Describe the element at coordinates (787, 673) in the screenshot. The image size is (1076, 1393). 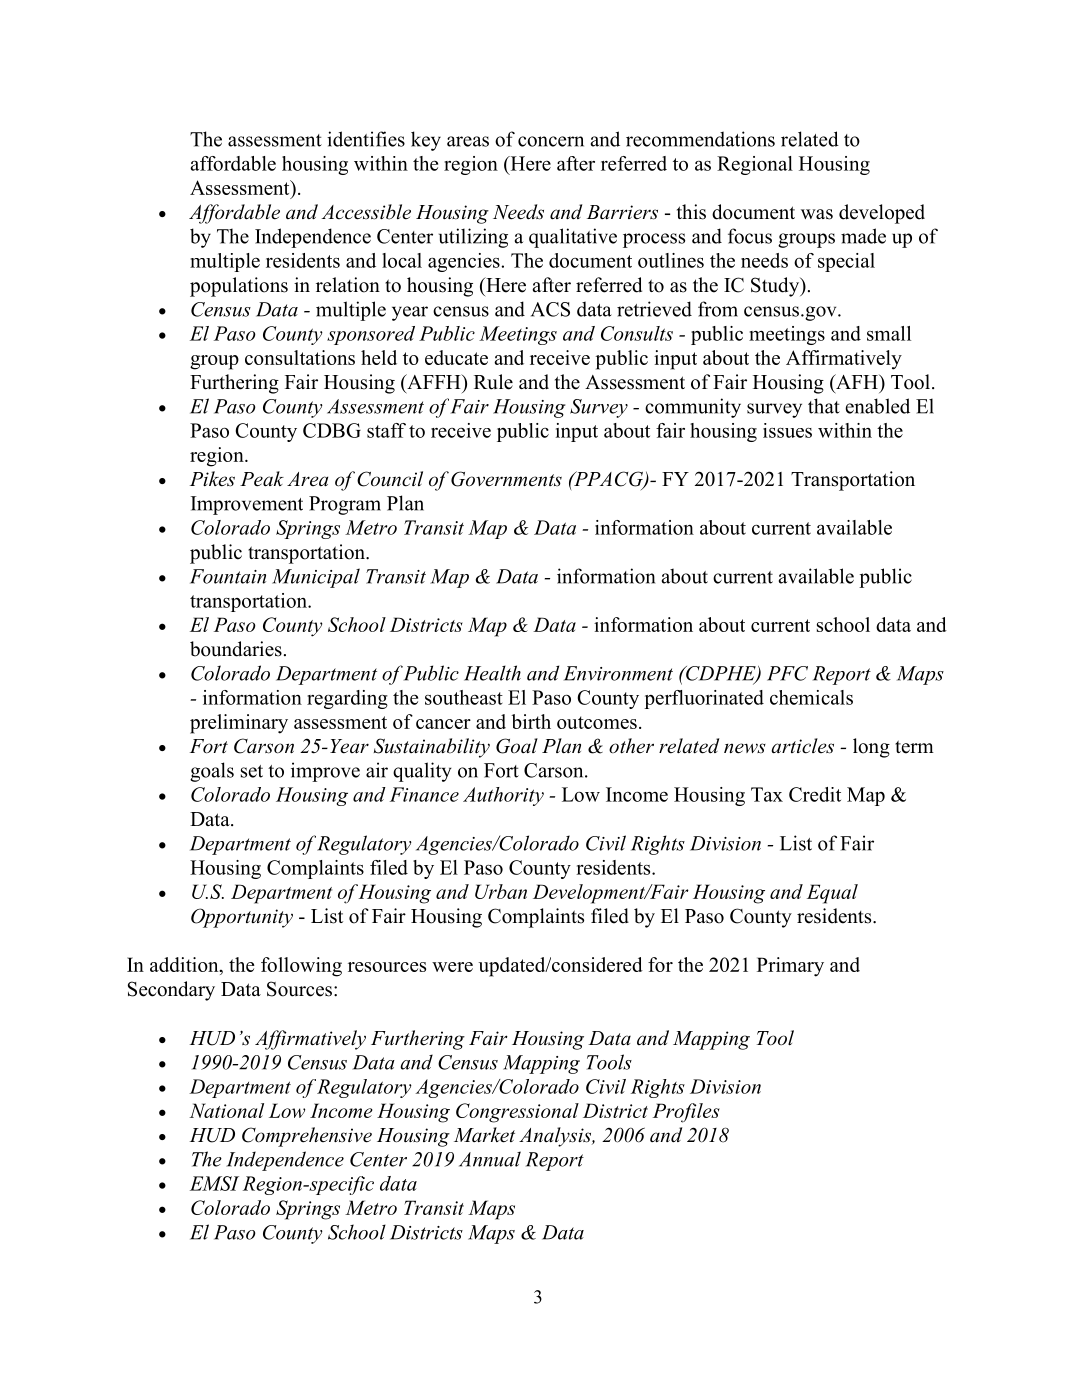
I see `PFC` at that location.
